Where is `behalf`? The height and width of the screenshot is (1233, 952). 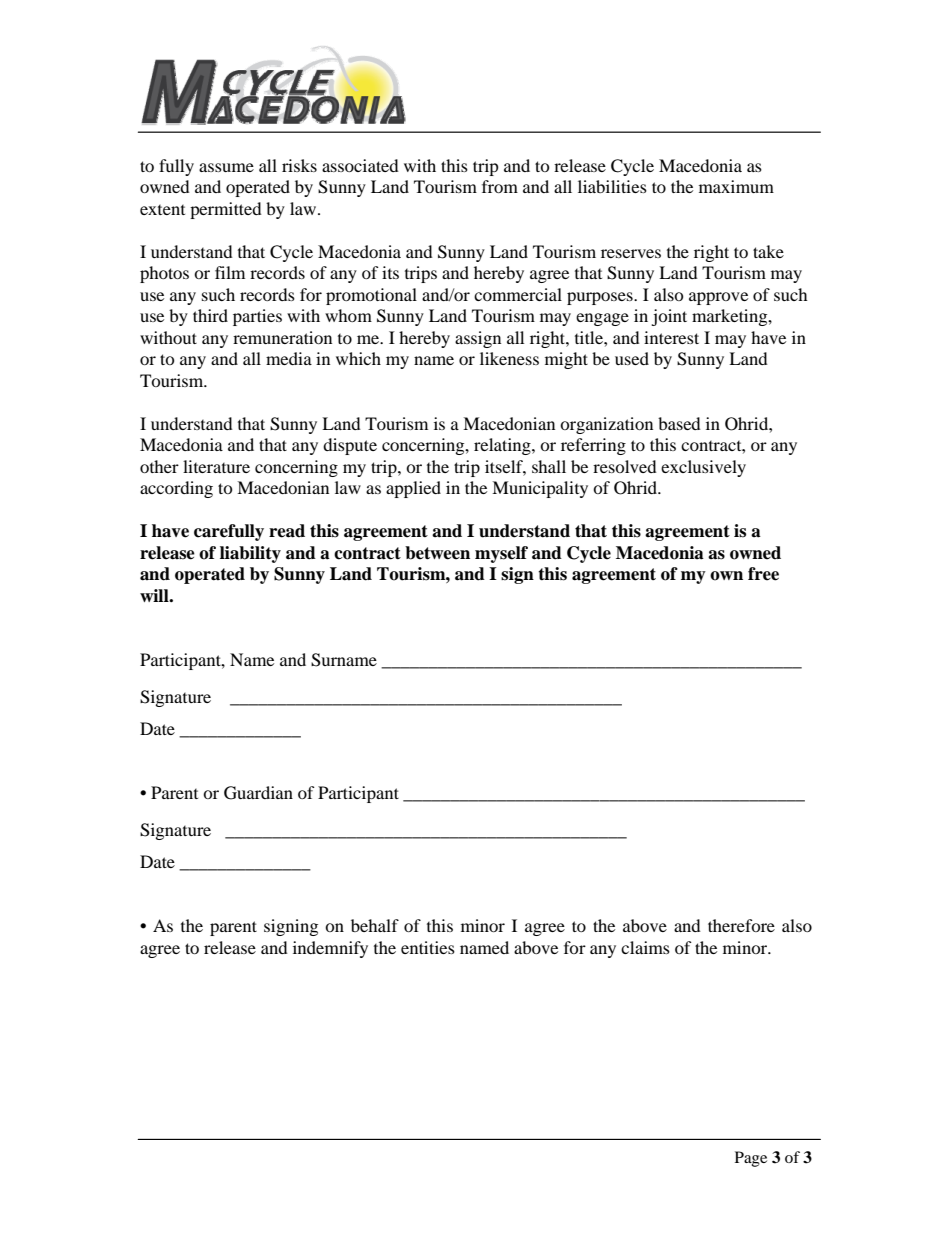
behalf is located at coordinates (375, 925).
